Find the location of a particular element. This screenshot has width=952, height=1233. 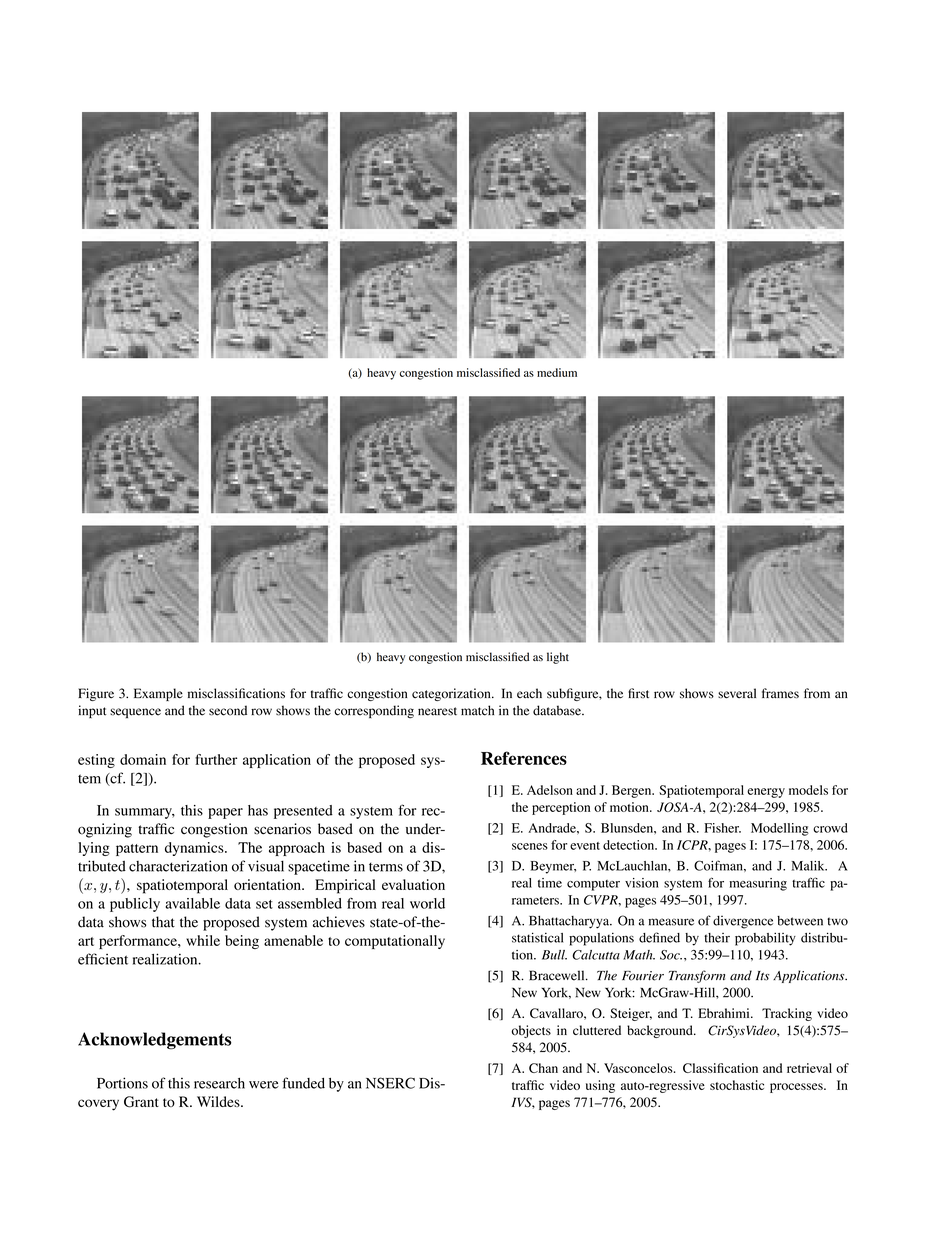

Example is located at coordinates (158, 694).
